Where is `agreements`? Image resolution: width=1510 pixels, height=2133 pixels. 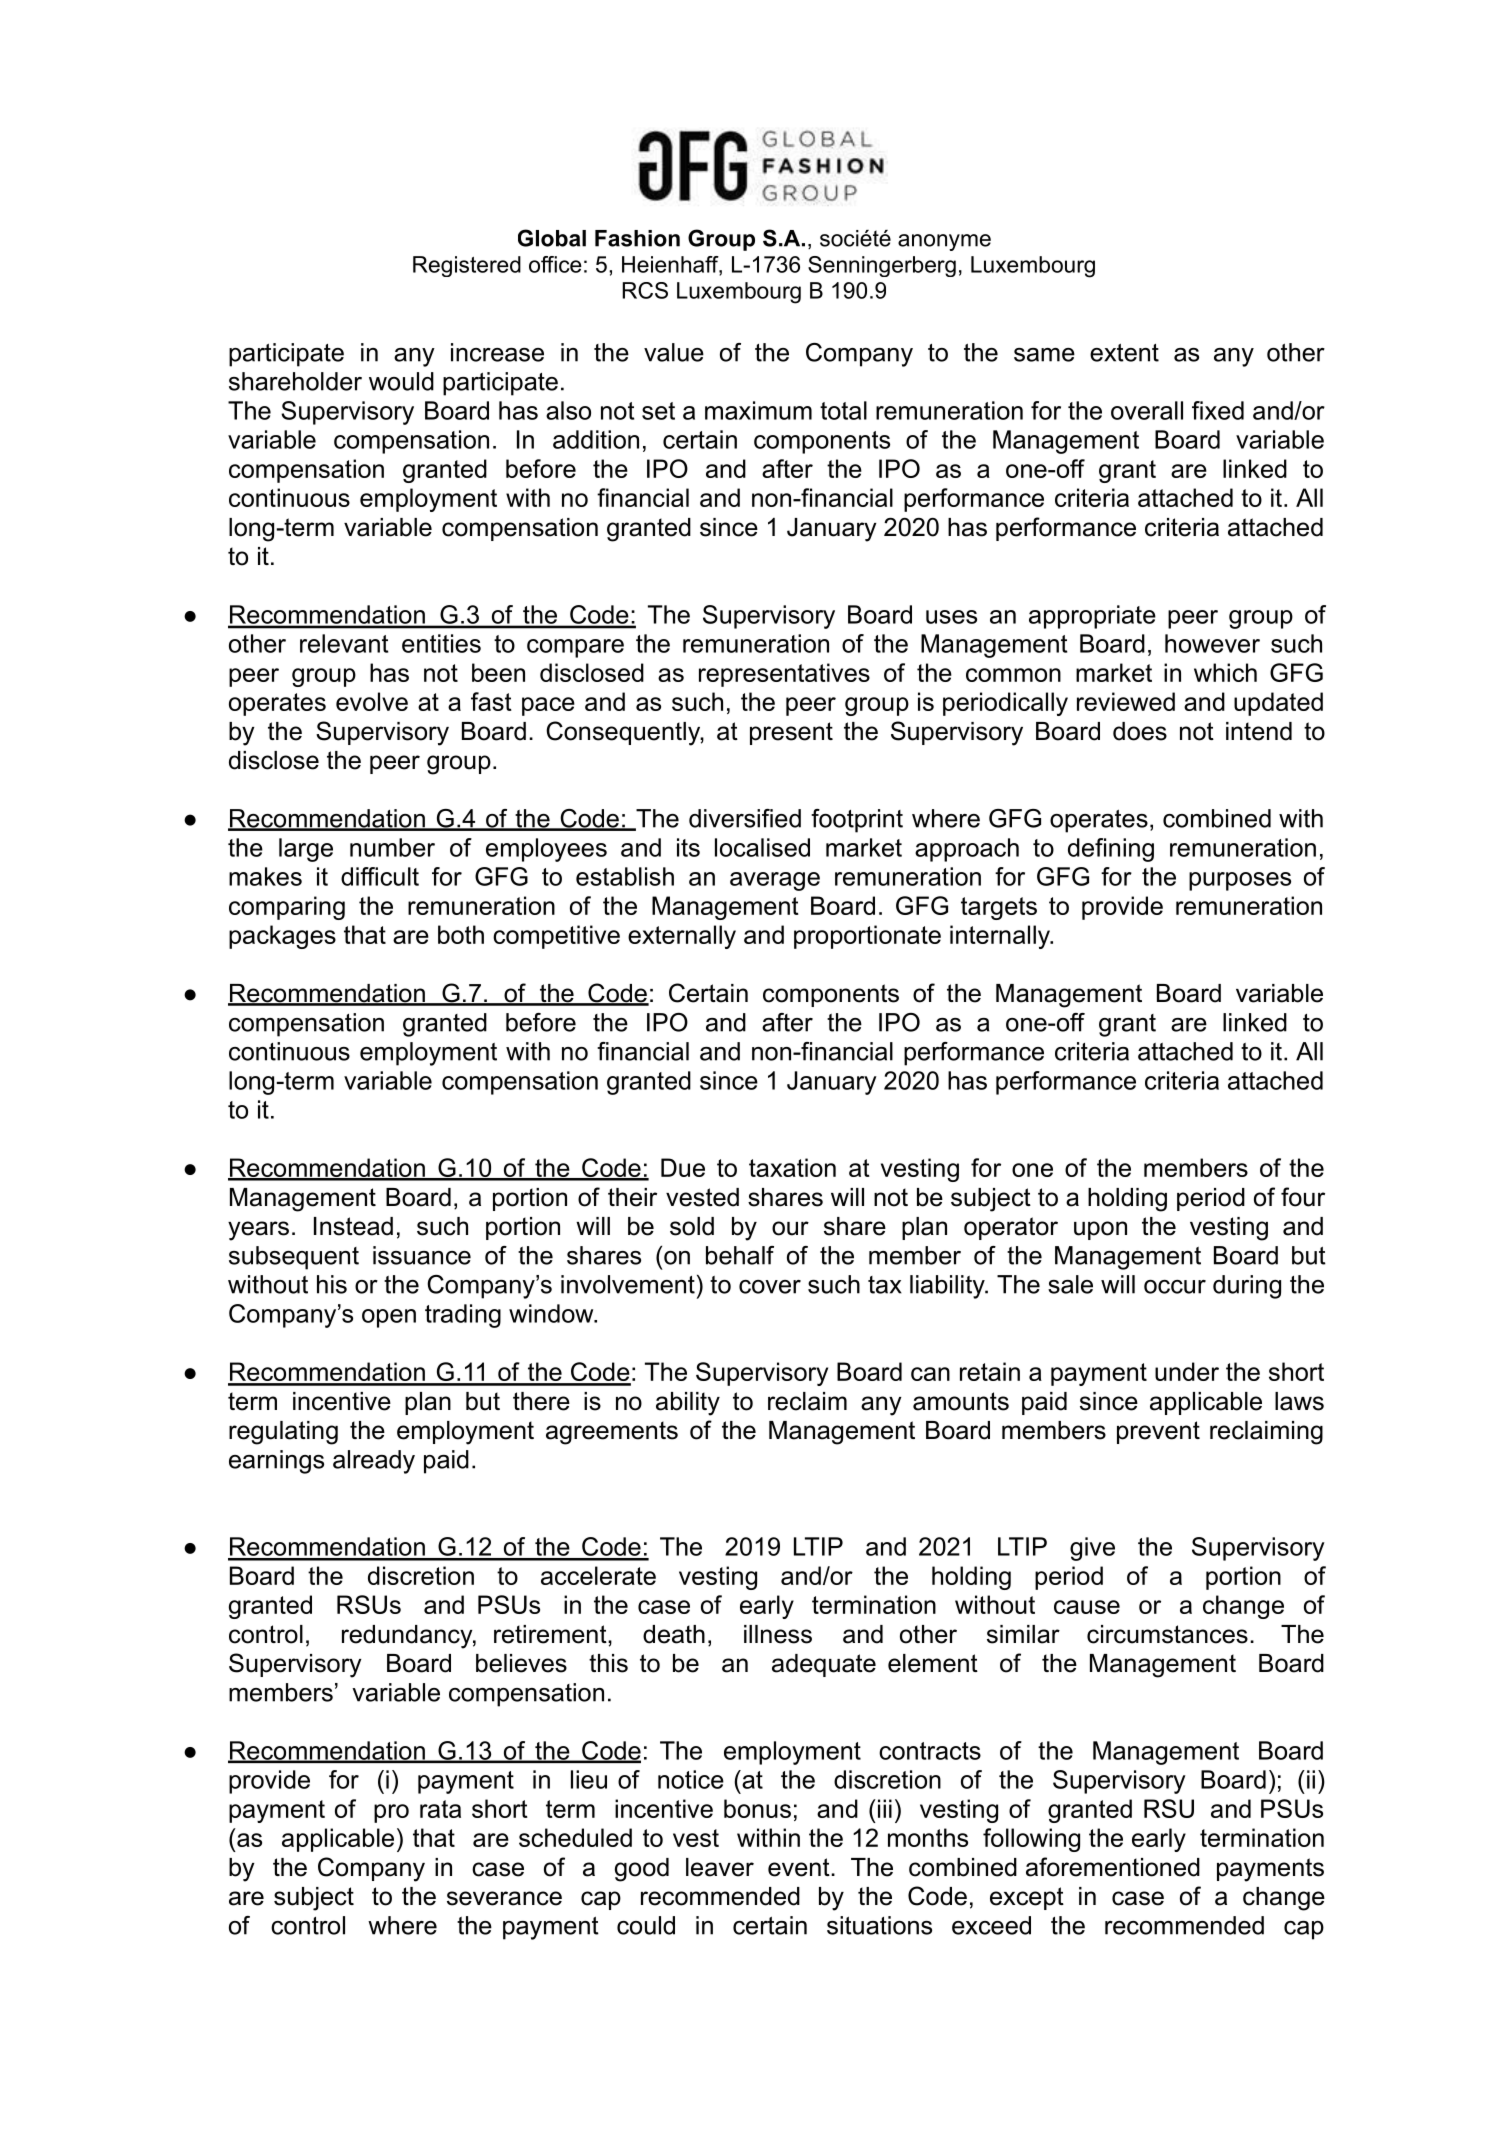 agreements is located at coordinates (612, 1433).
